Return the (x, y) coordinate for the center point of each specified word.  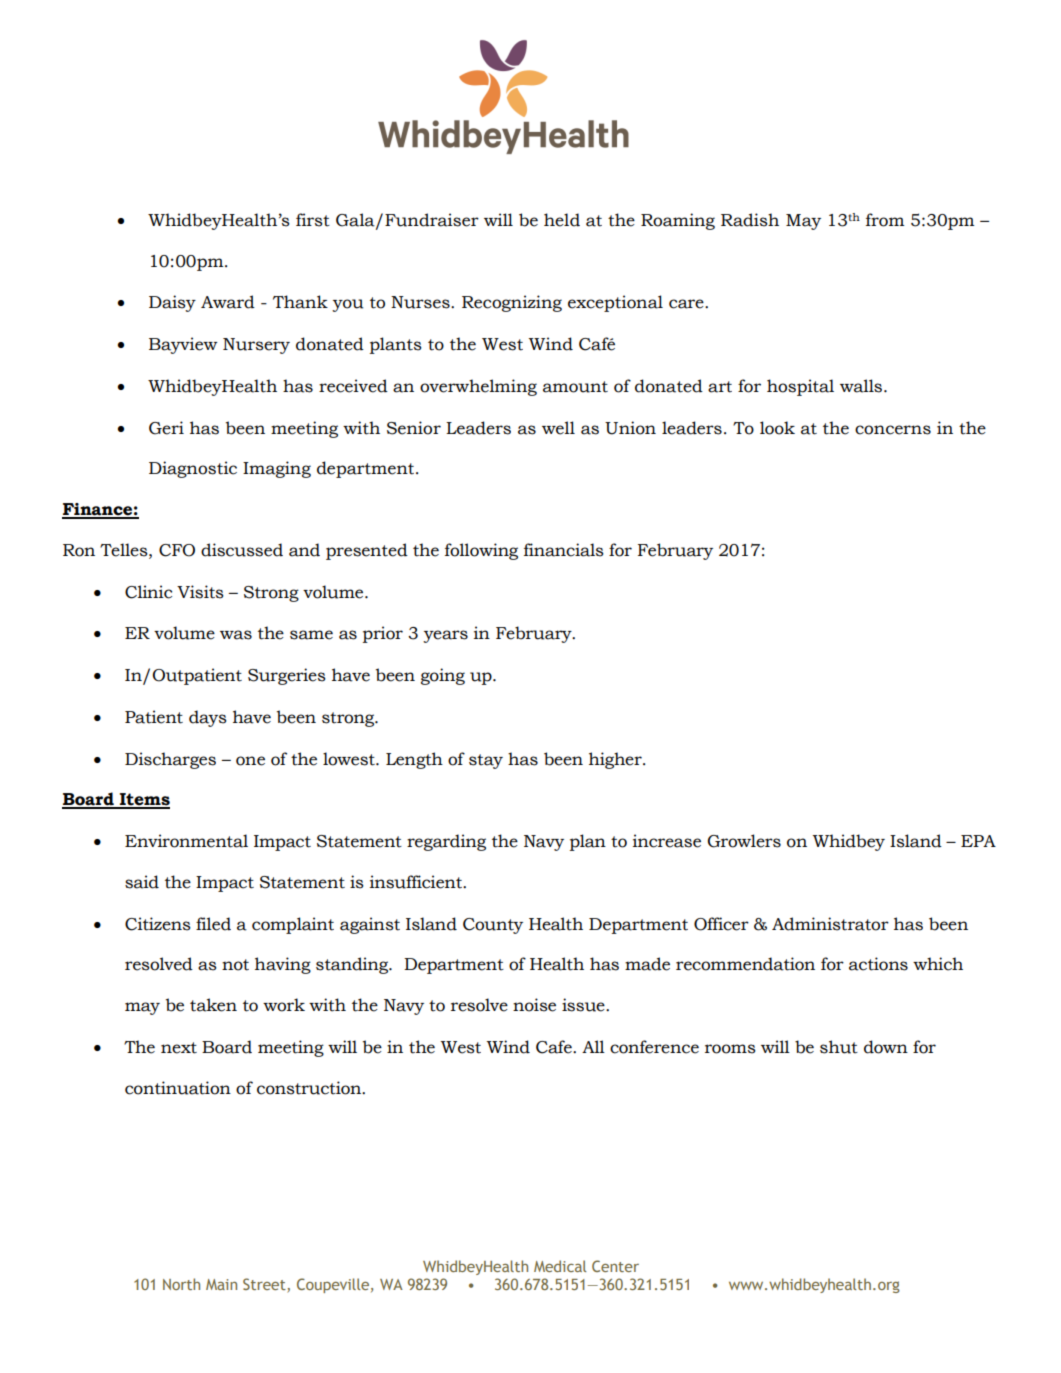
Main (221, 1284)
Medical (560, 1266)
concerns (893, 430)
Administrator (830, 924)
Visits (200, 592)
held (562, 220)
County (493, 926)
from (885, 220)
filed (213, 924)
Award (228, 302)
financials (564, 550)
